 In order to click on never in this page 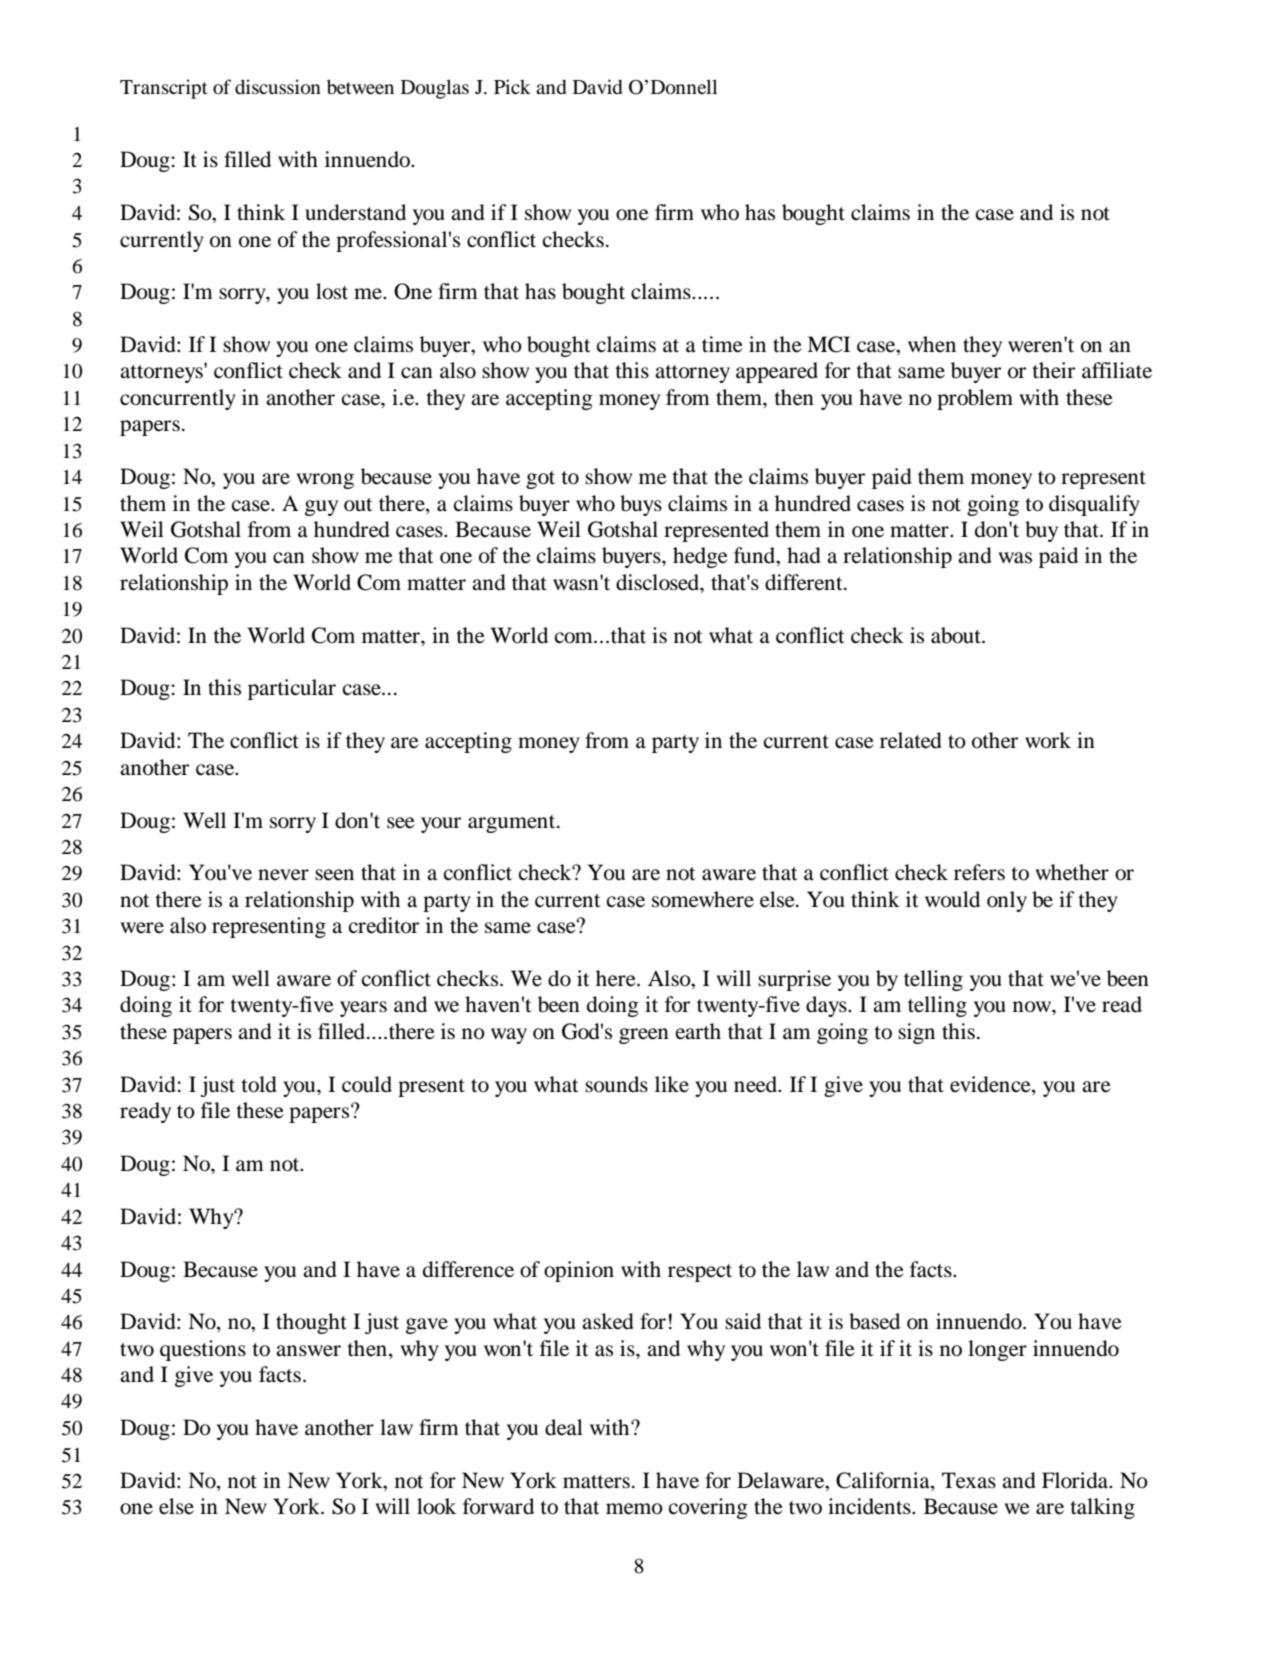, I will do `click(283, 875)`.
